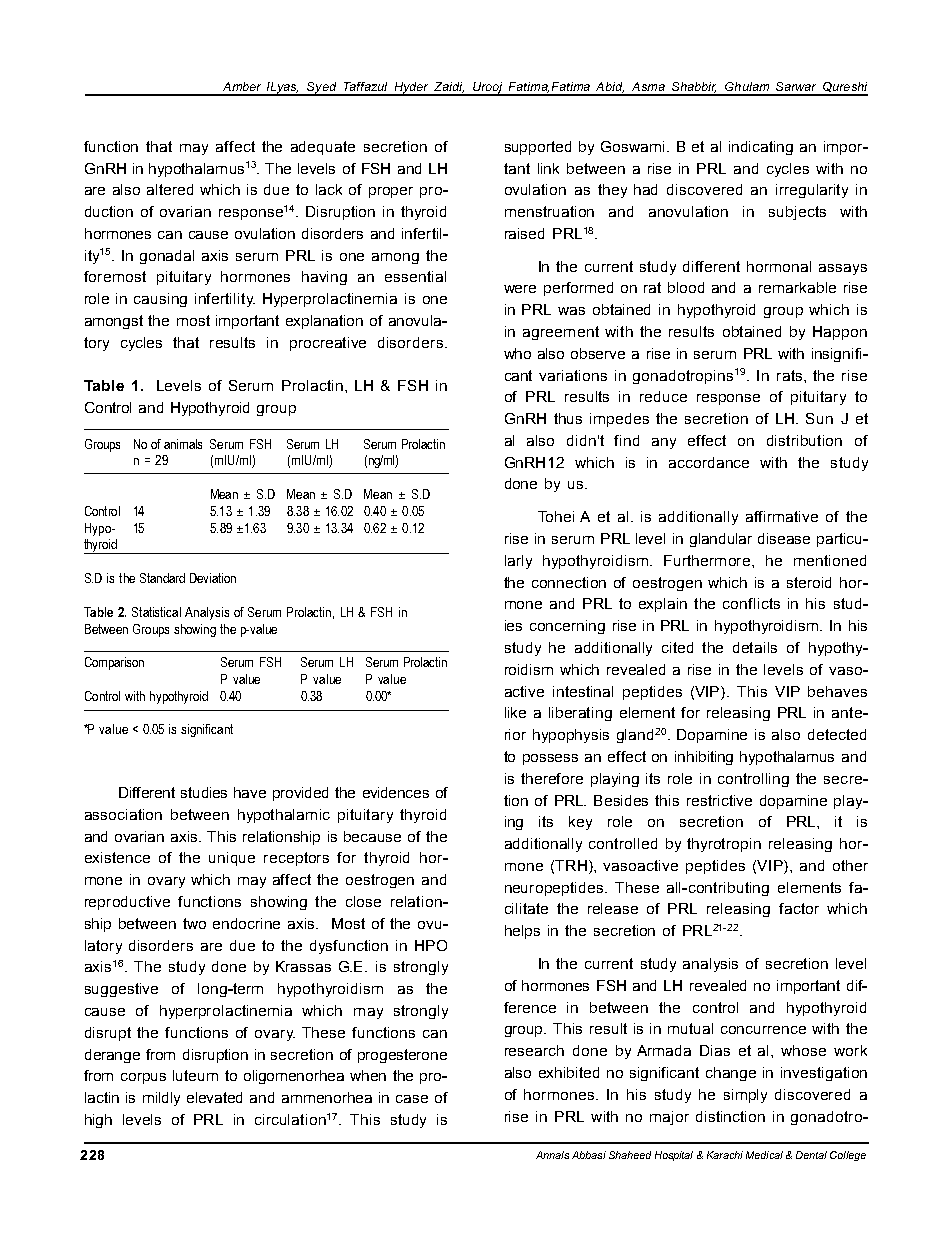 The width and height of the page is (952, 1233). Describe the element at coordinates (161, 1099) in the page. I see `mildly` at that location.
